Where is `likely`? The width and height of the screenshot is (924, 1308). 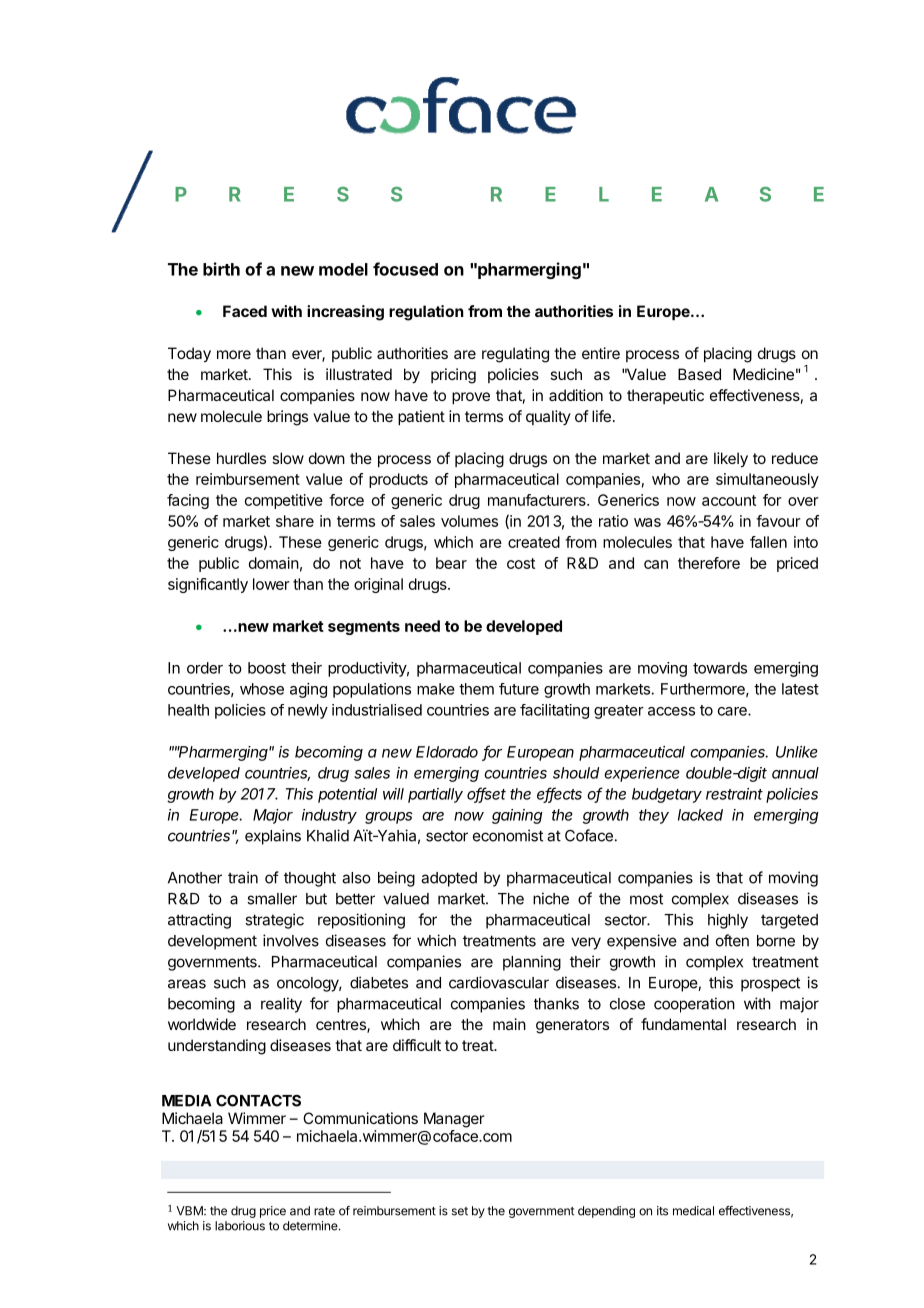 likely is located at coordinates (731, 460).
